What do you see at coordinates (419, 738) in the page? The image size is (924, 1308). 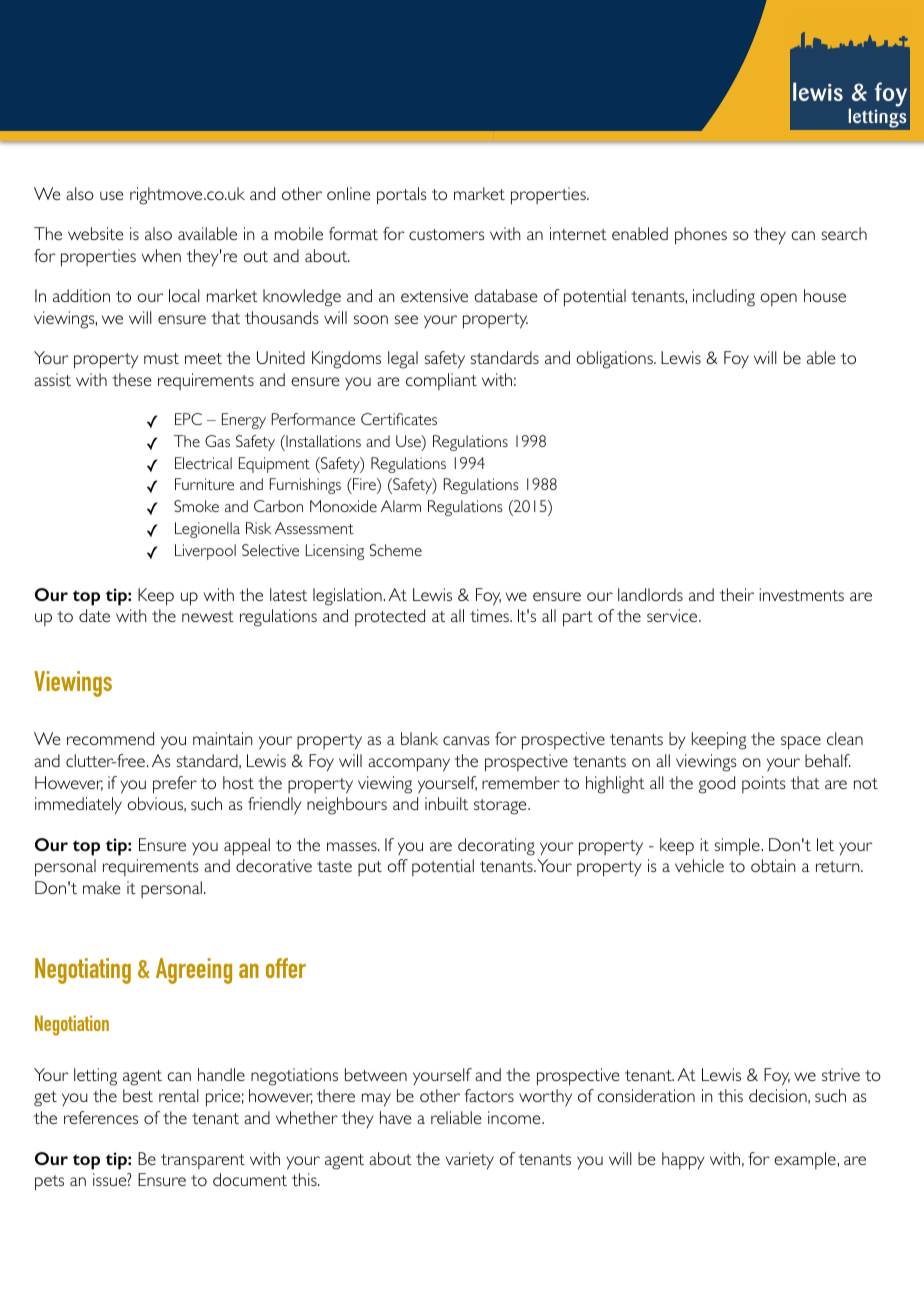 I see `blank` at bounding box center [419, 738].
